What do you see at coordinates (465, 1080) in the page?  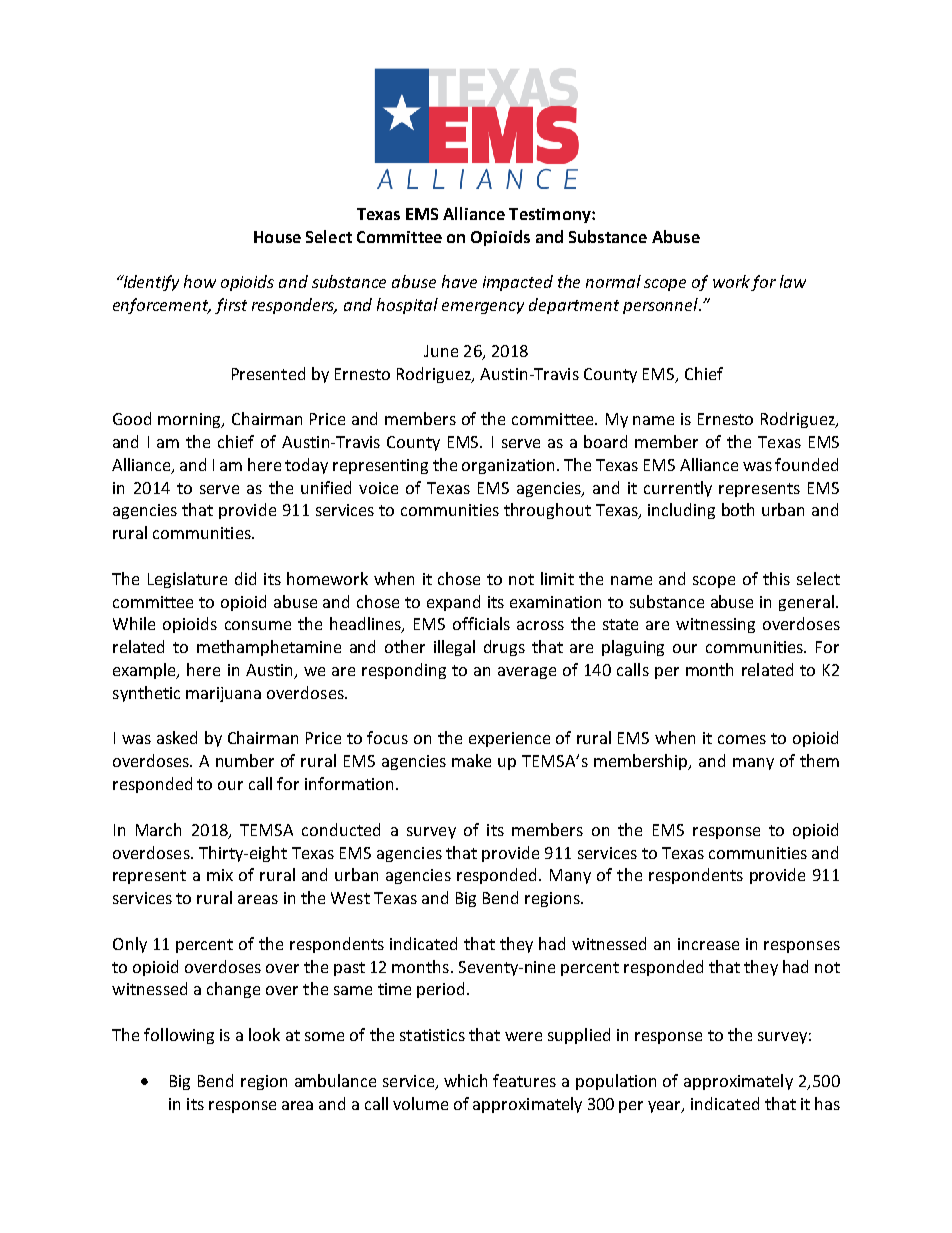 I see `which` at bounding box center [465, 1080].
